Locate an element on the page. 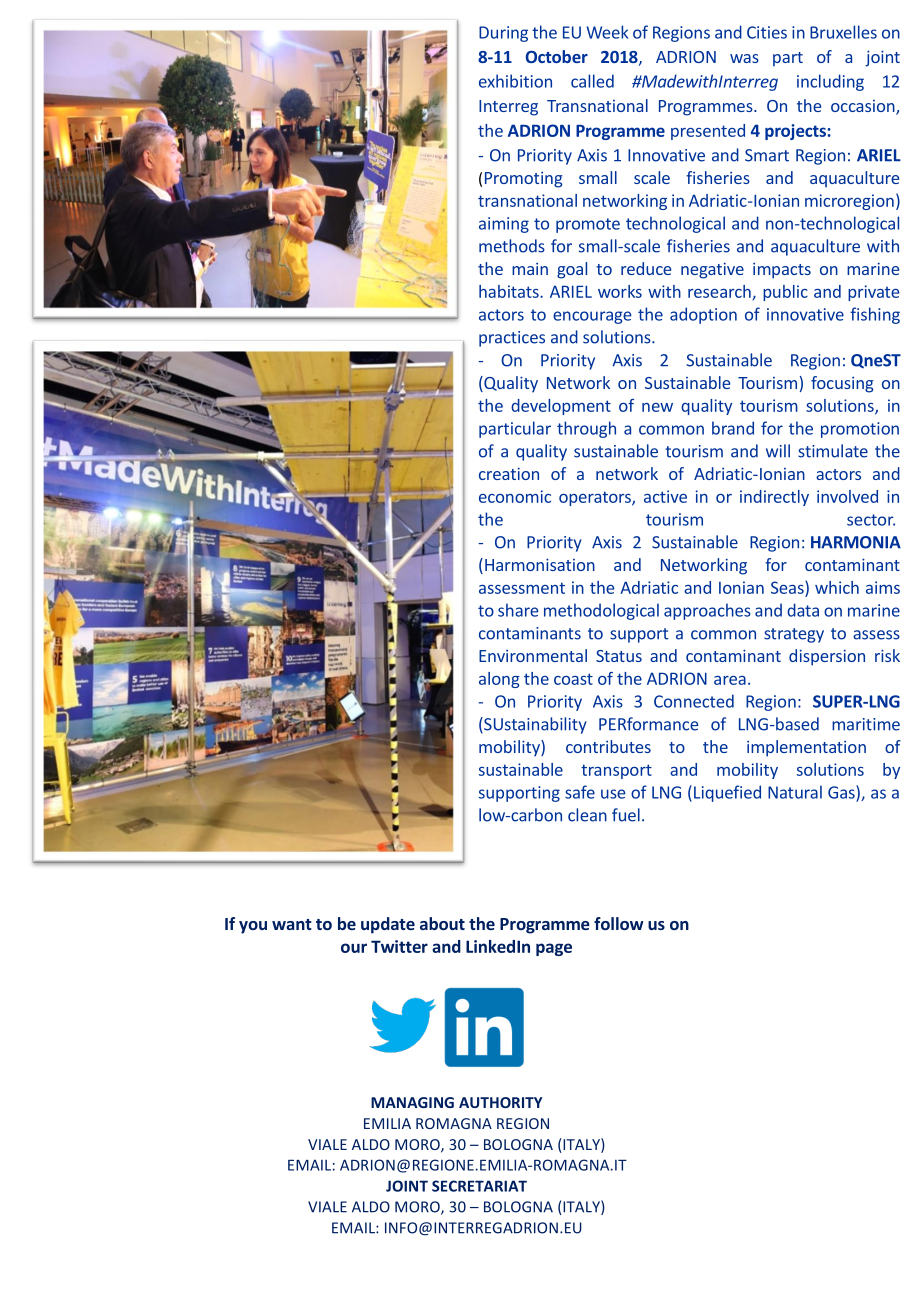  want is located at coordinates (292, 924).
